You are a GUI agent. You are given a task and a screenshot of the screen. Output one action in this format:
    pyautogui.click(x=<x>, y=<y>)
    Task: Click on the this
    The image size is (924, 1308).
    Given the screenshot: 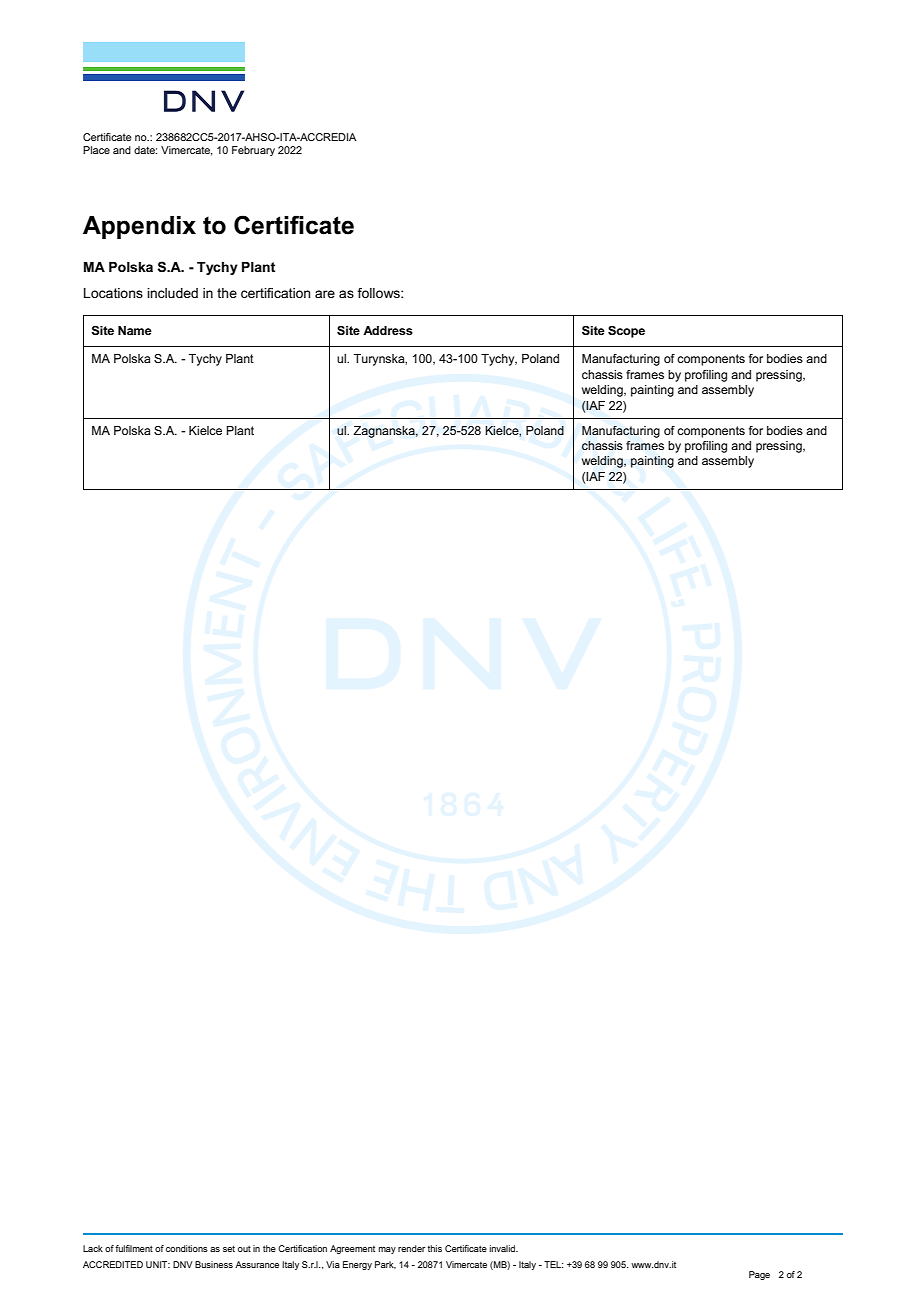 What is the action you would take?
    pyautogui.click(x=435, y=1248)
